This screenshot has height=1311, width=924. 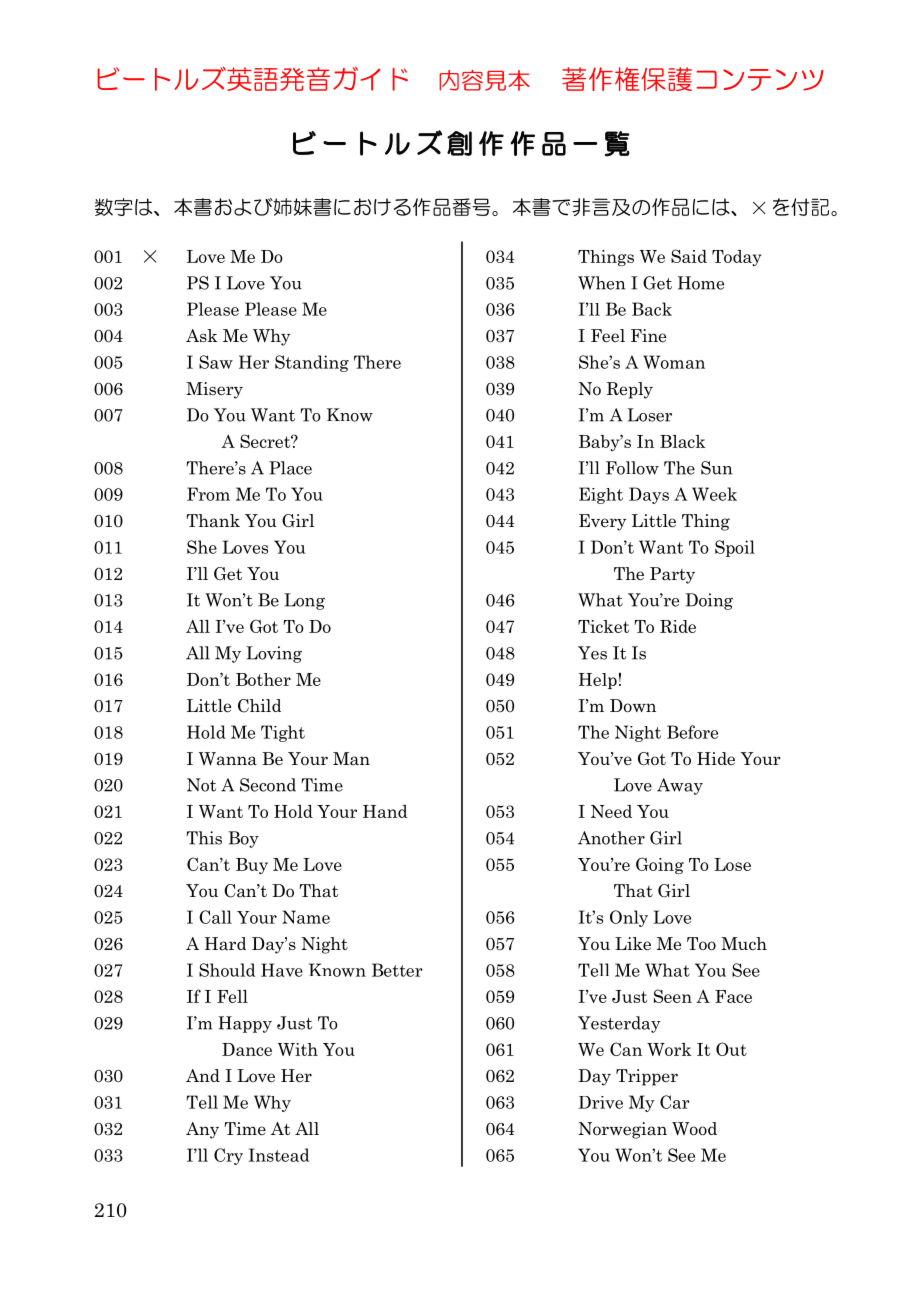 I want to click on Home, so click(x=701, y=283).
